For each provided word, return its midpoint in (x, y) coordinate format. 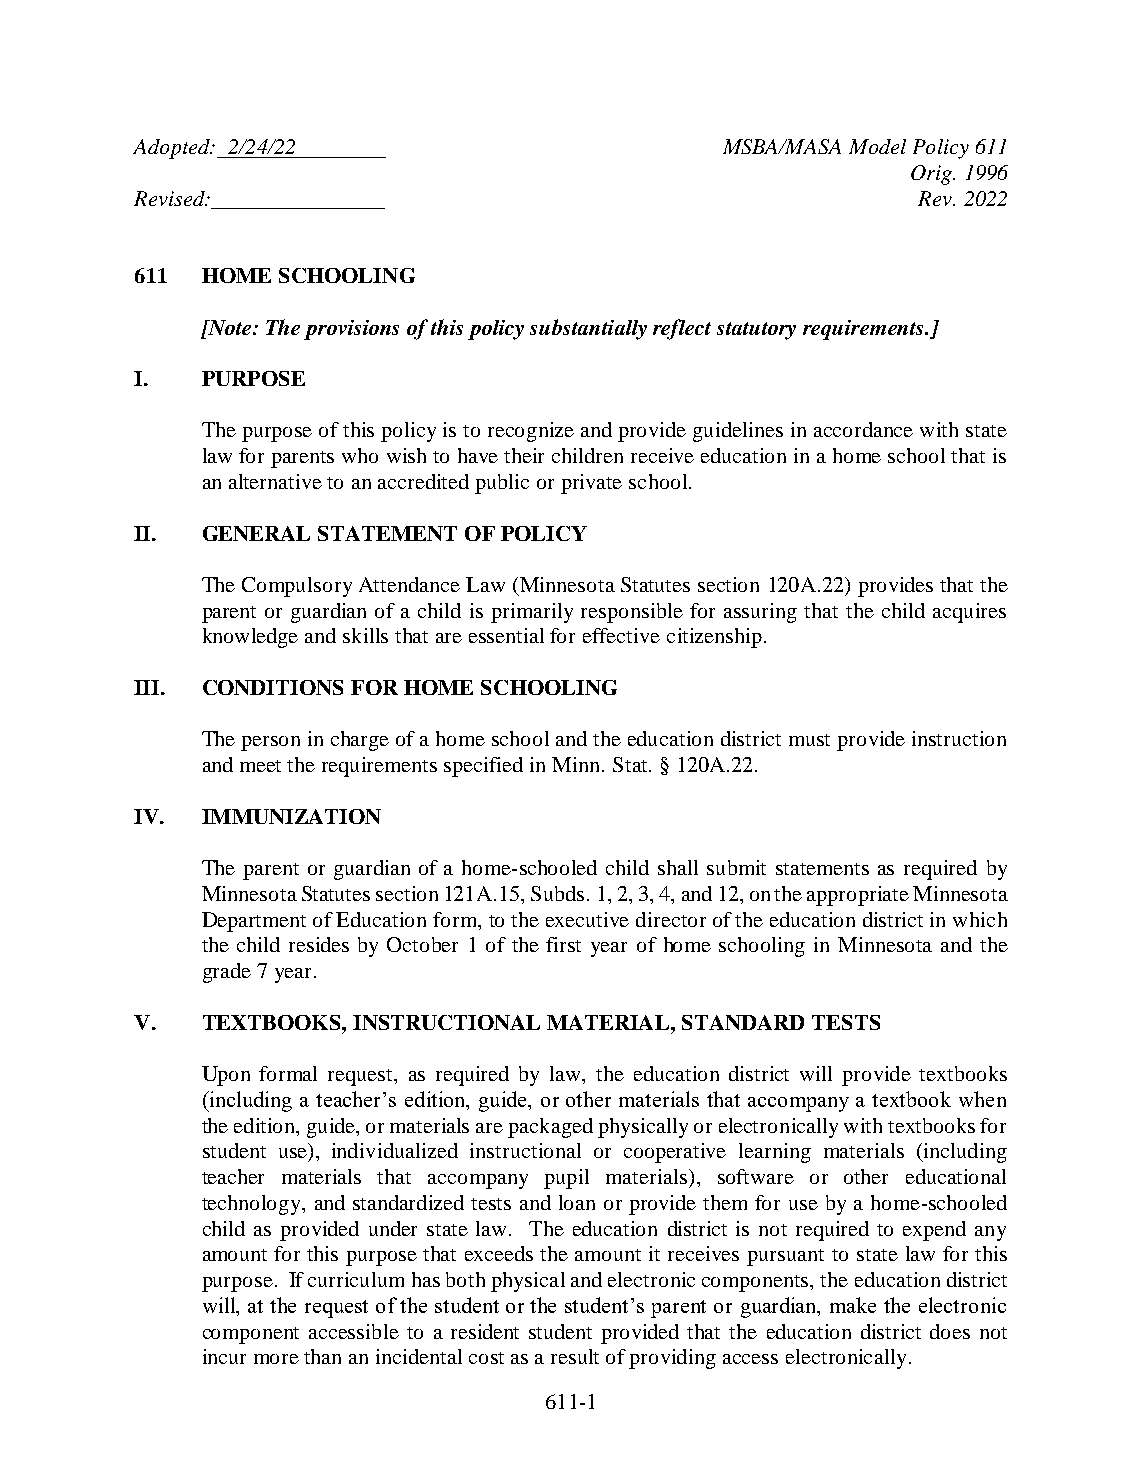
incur (224, 1356)
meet (260, 766)
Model (877, 146)
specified (483, 767)
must (809, 740)
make (853, 1305)
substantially (588, 329)
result (575, 1356)
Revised (170, 198)
